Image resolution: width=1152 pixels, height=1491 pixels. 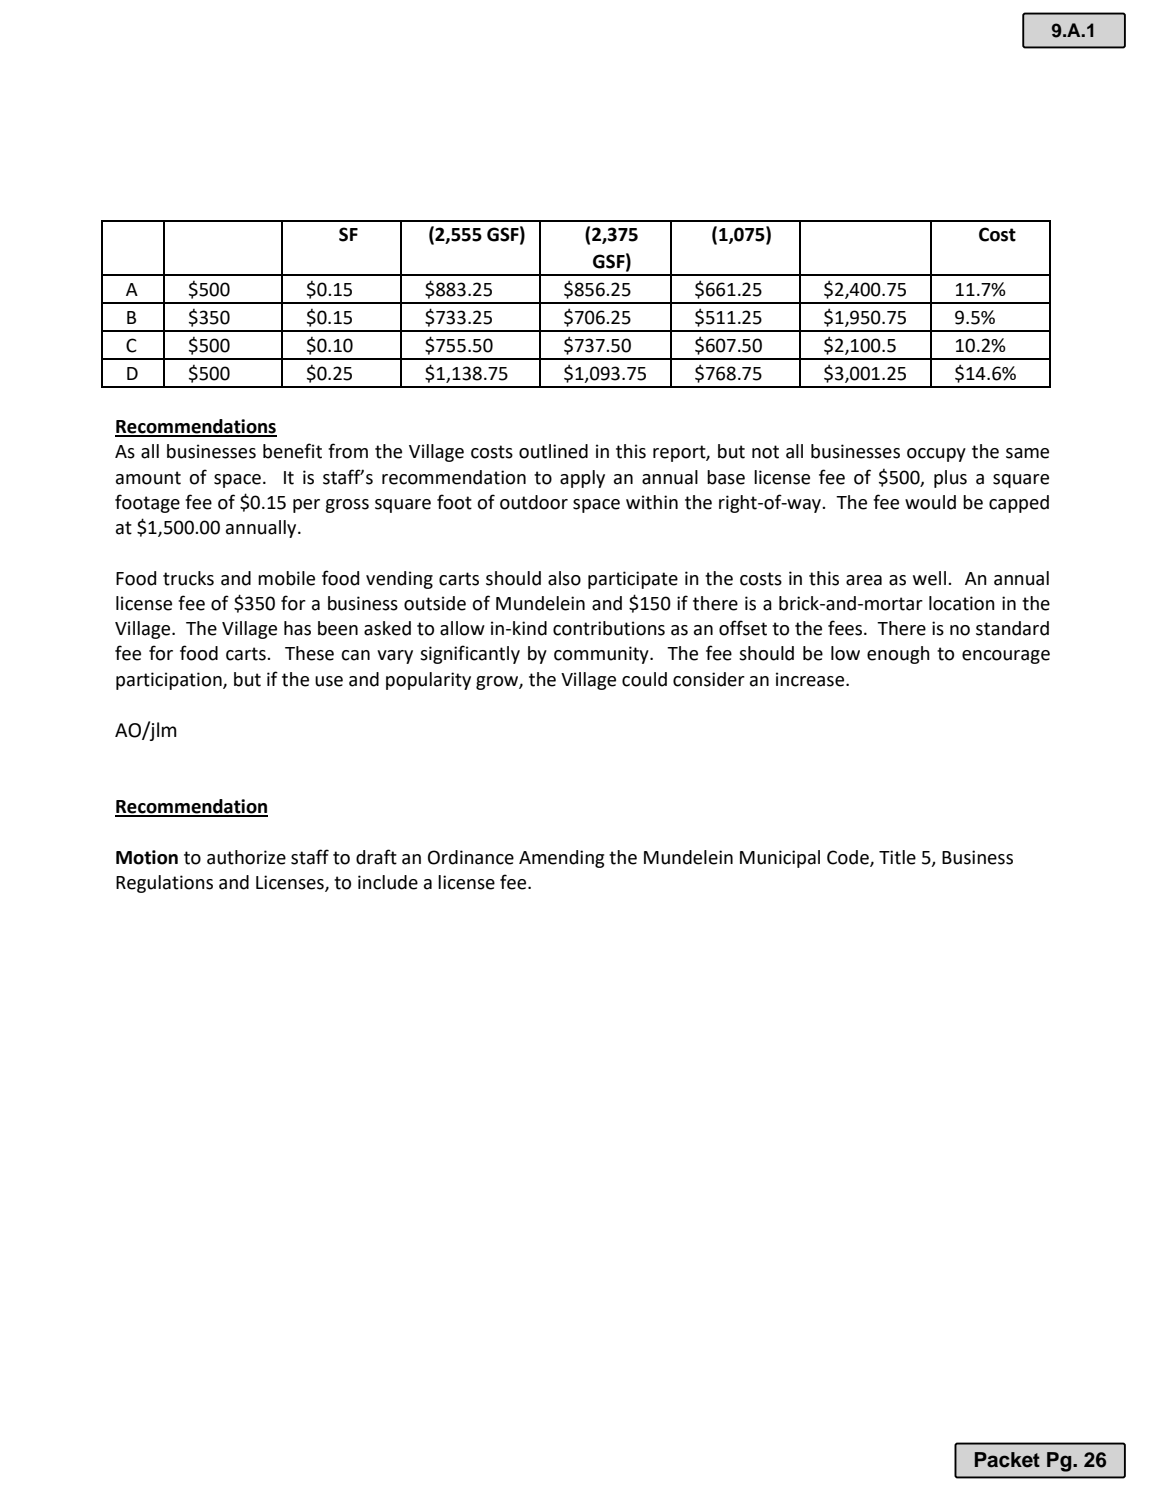 What do you see at coordinates (292, 451) in the image?
I see `benefit` at bounding box center [292, 451].
